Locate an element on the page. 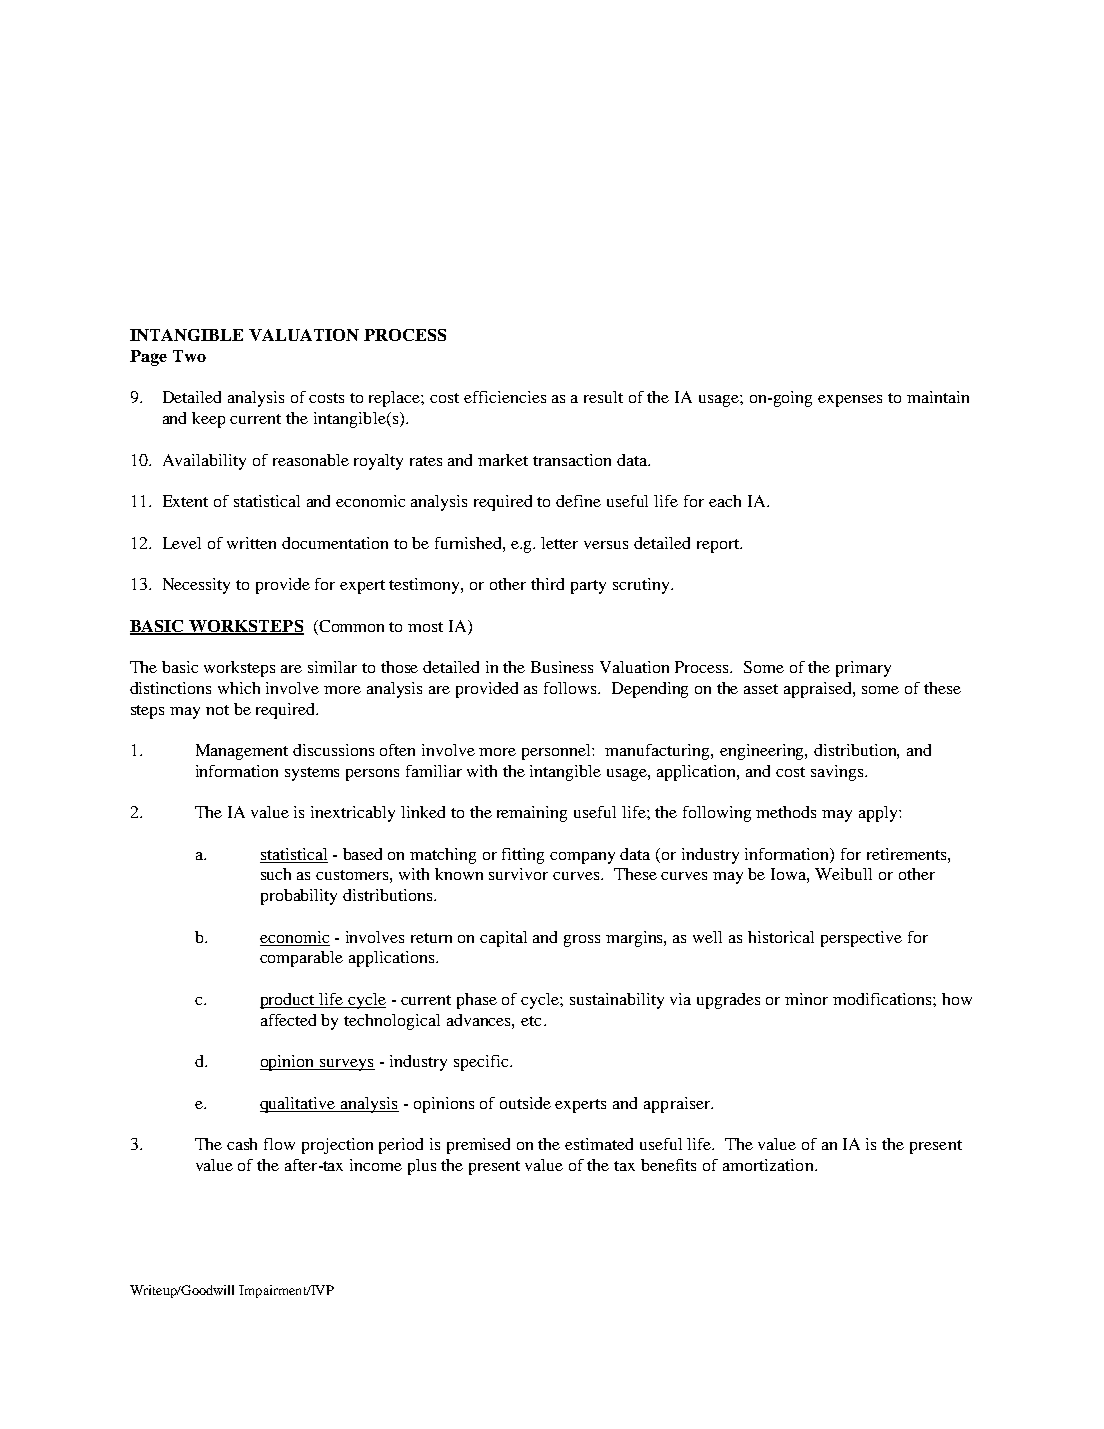 This image has height=1429, width=1104. cash is located at coordinates (242, 1144).
